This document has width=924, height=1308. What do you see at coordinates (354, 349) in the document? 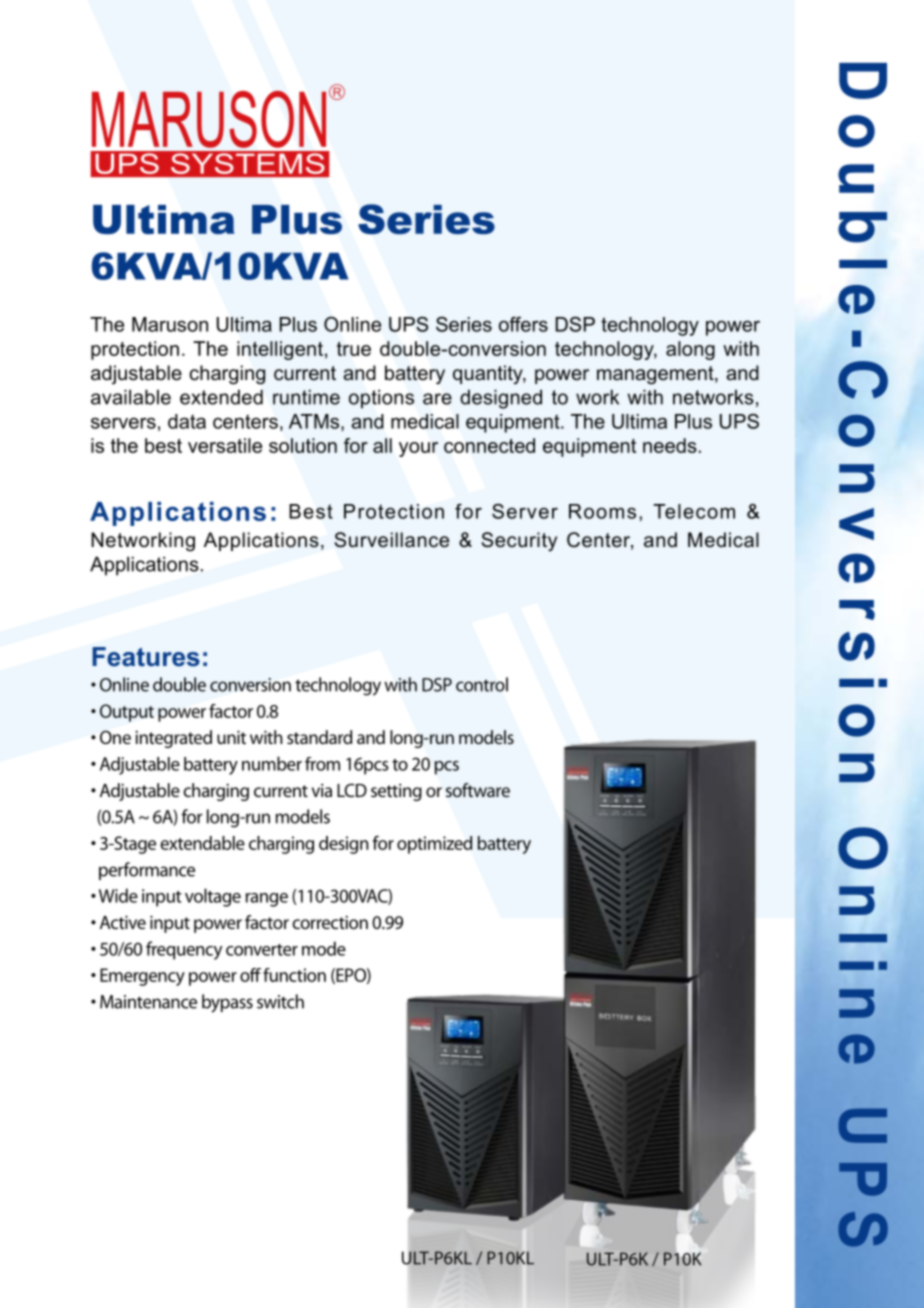
I see `true` at bounding box center [354, 349].
